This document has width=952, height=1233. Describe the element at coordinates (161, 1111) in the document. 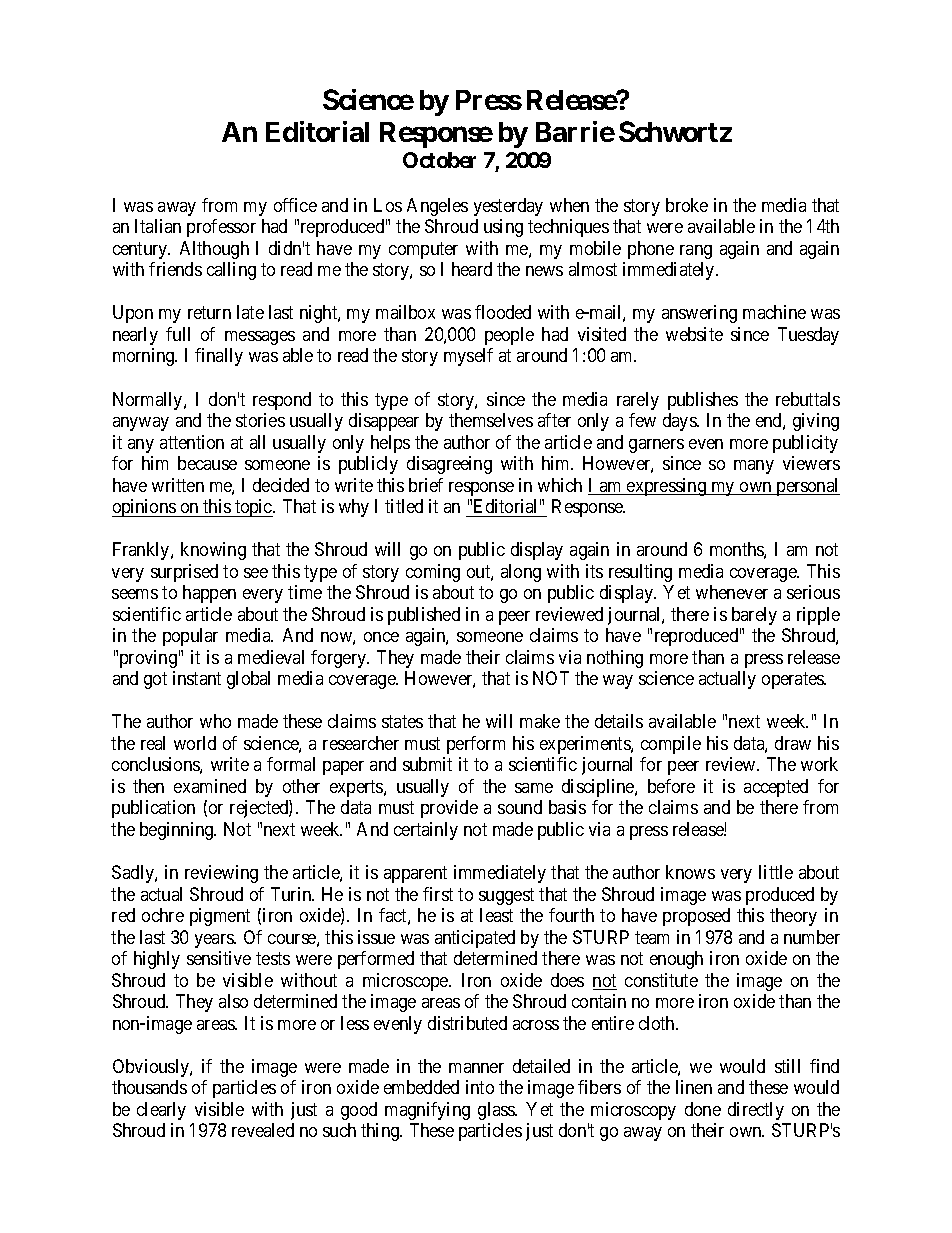

I see `clearly` at that location.
